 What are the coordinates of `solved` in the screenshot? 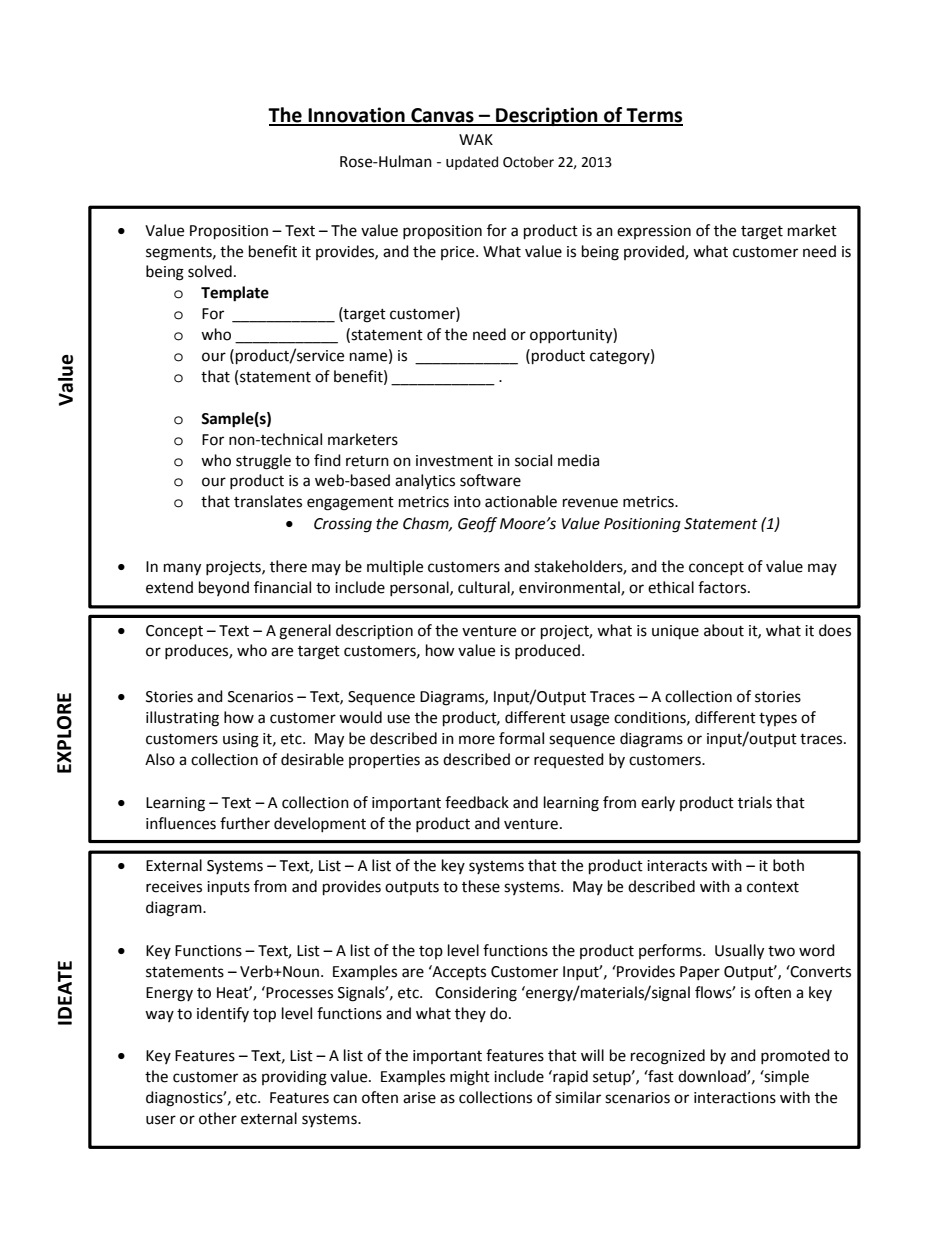 It's located at (210, 271).
